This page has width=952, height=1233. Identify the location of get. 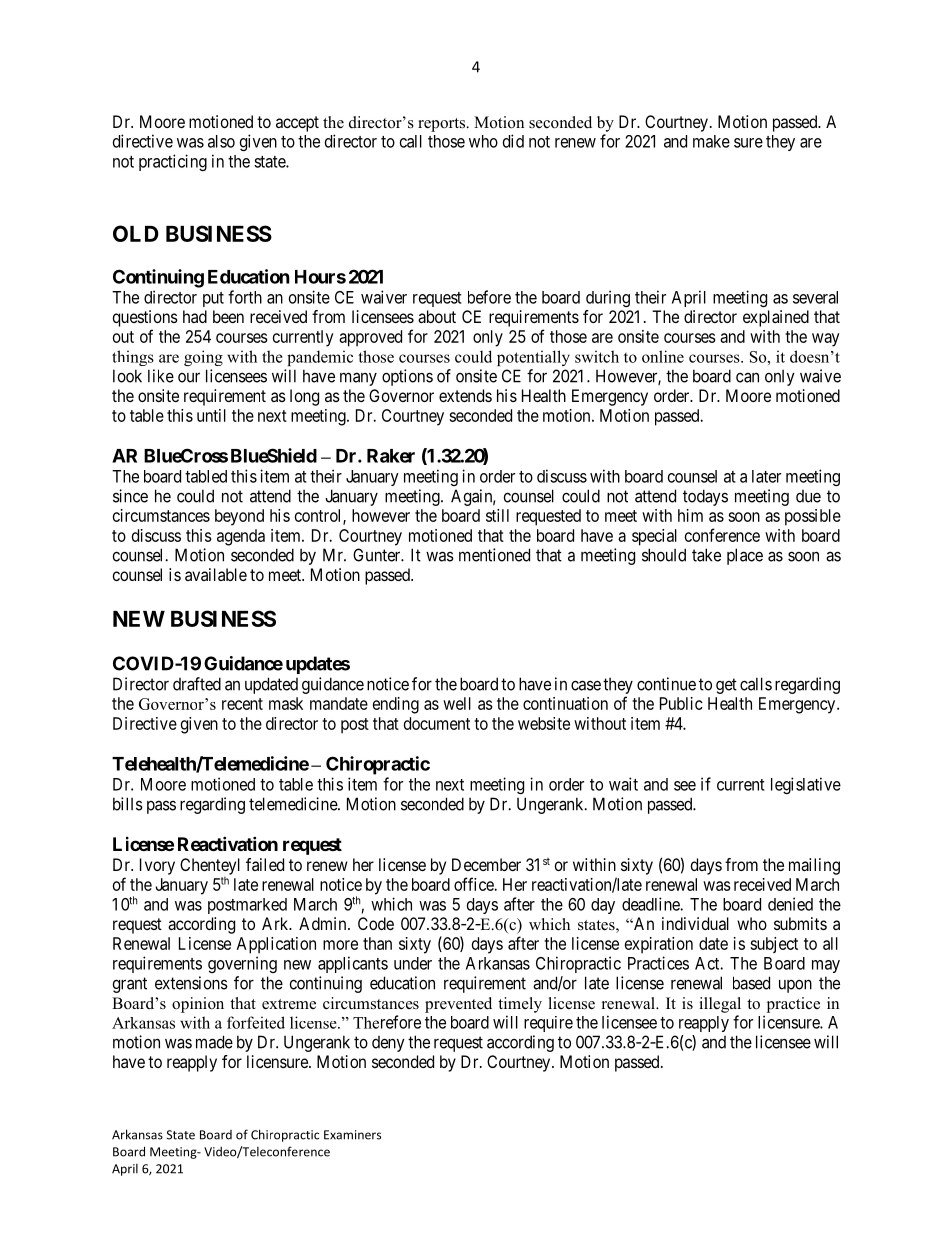
(726, 686).
